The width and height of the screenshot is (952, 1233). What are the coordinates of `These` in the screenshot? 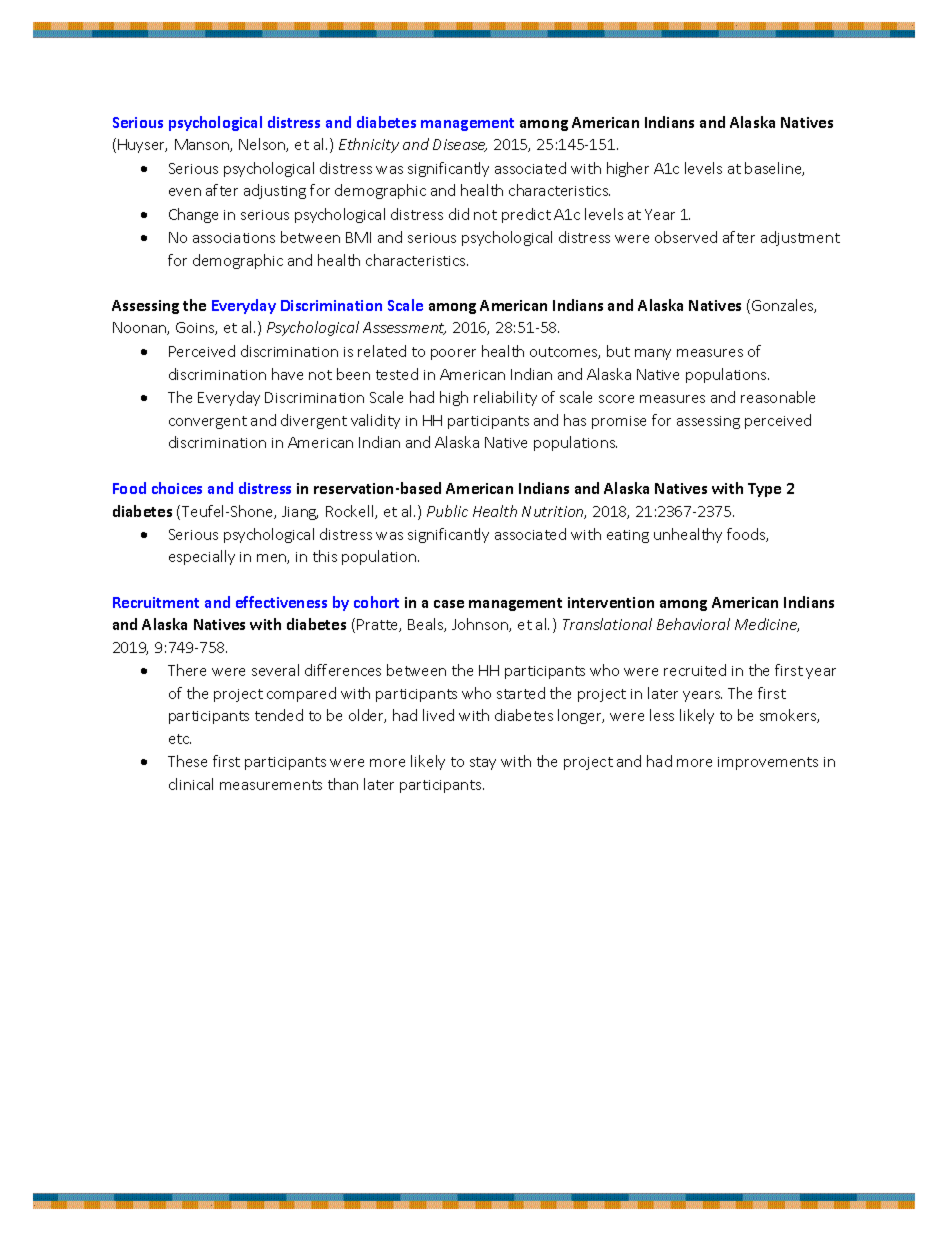 It's located at (187, 761).
